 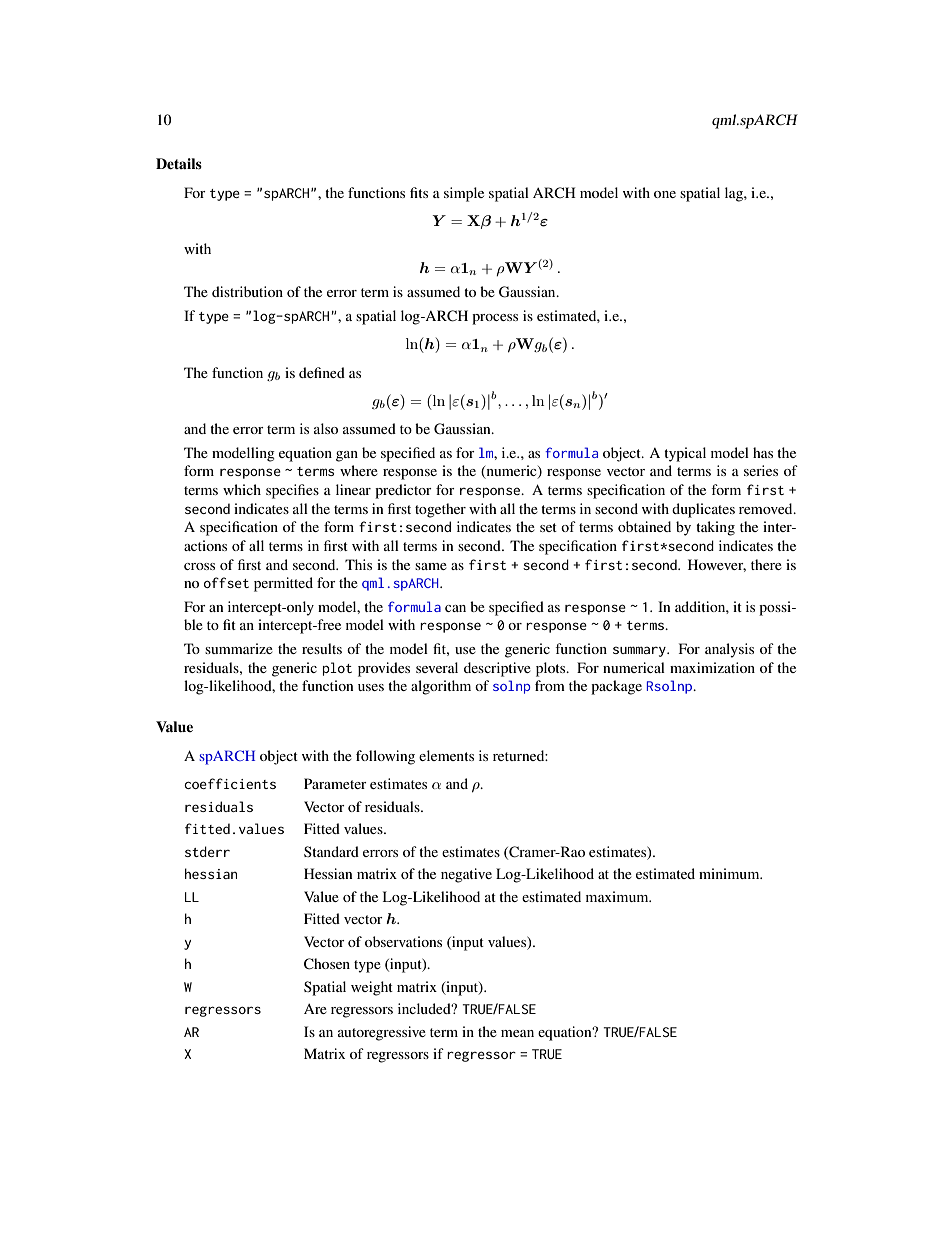 What do you see at coordinates (440, 510) in the screenshot?
I see `together` at bounding box center [440, 510].
